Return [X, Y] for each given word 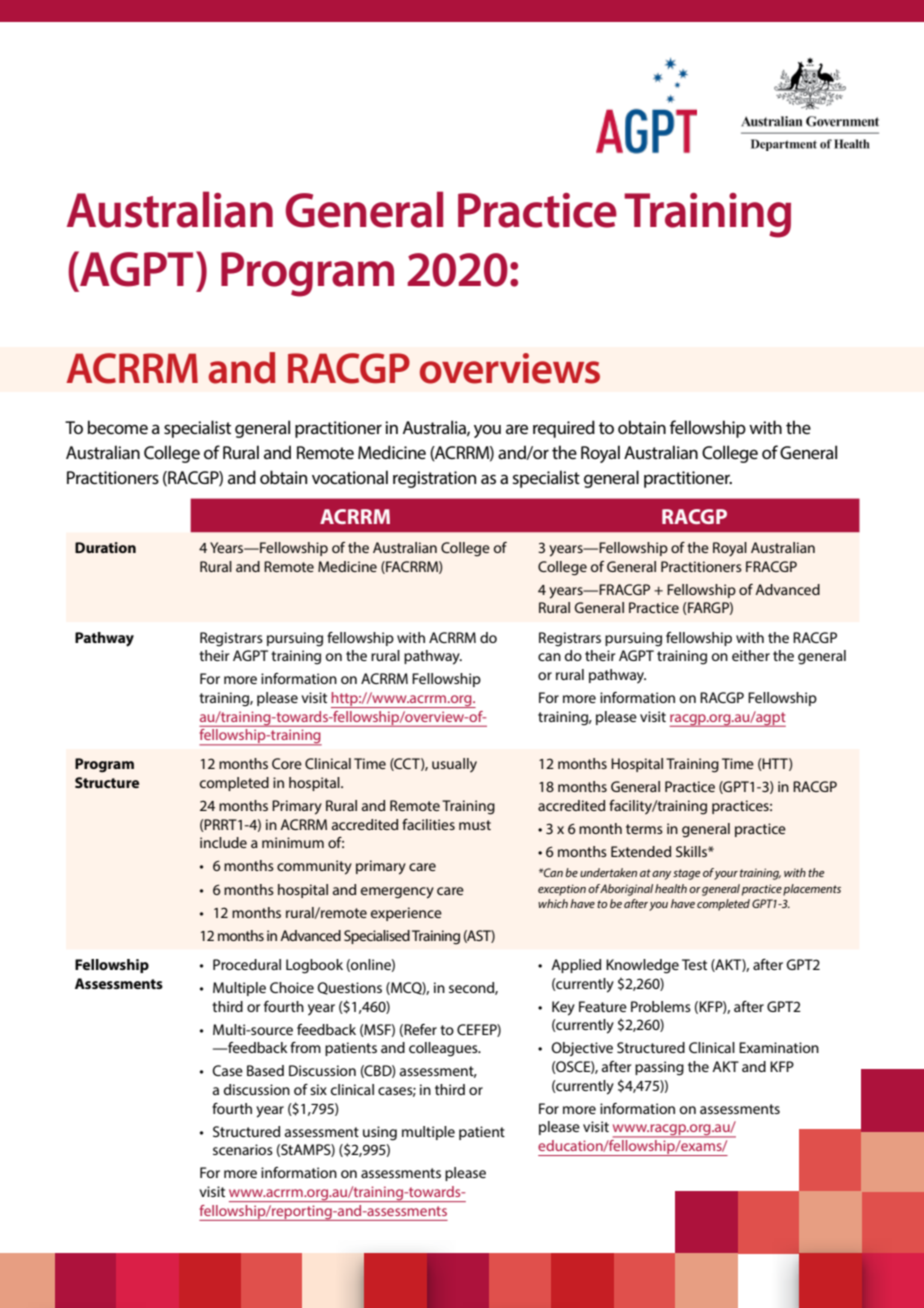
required [564, 429]
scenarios [243, 1149]
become [118, 427]
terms [644, 829]
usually [454, 765]
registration [434, 479]
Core [287, 763]
